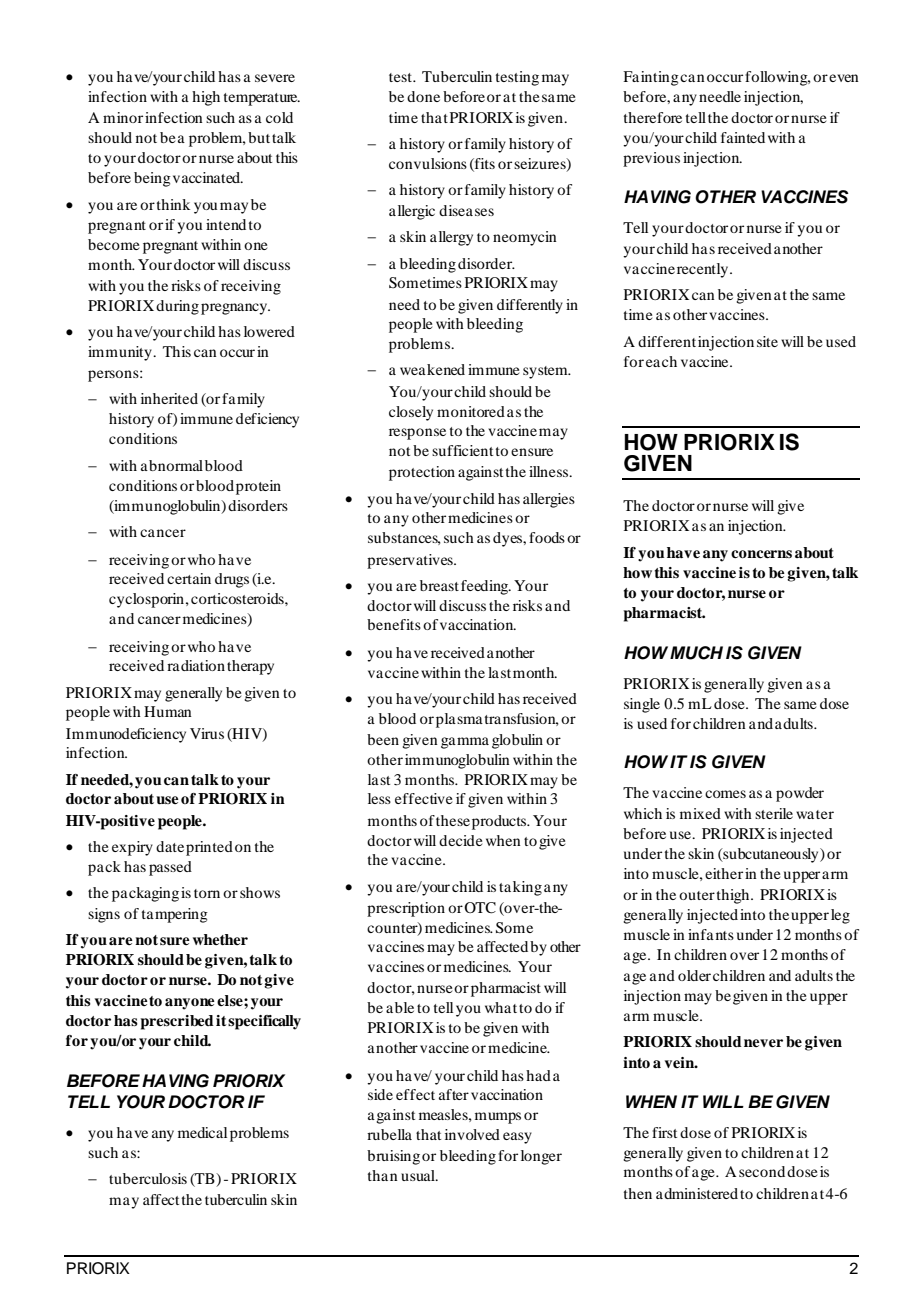 This screenshot has height=1308, width=924. Describe the element at coordinates (172, 465) in the screenshot. I see `abnormal` at that location.
